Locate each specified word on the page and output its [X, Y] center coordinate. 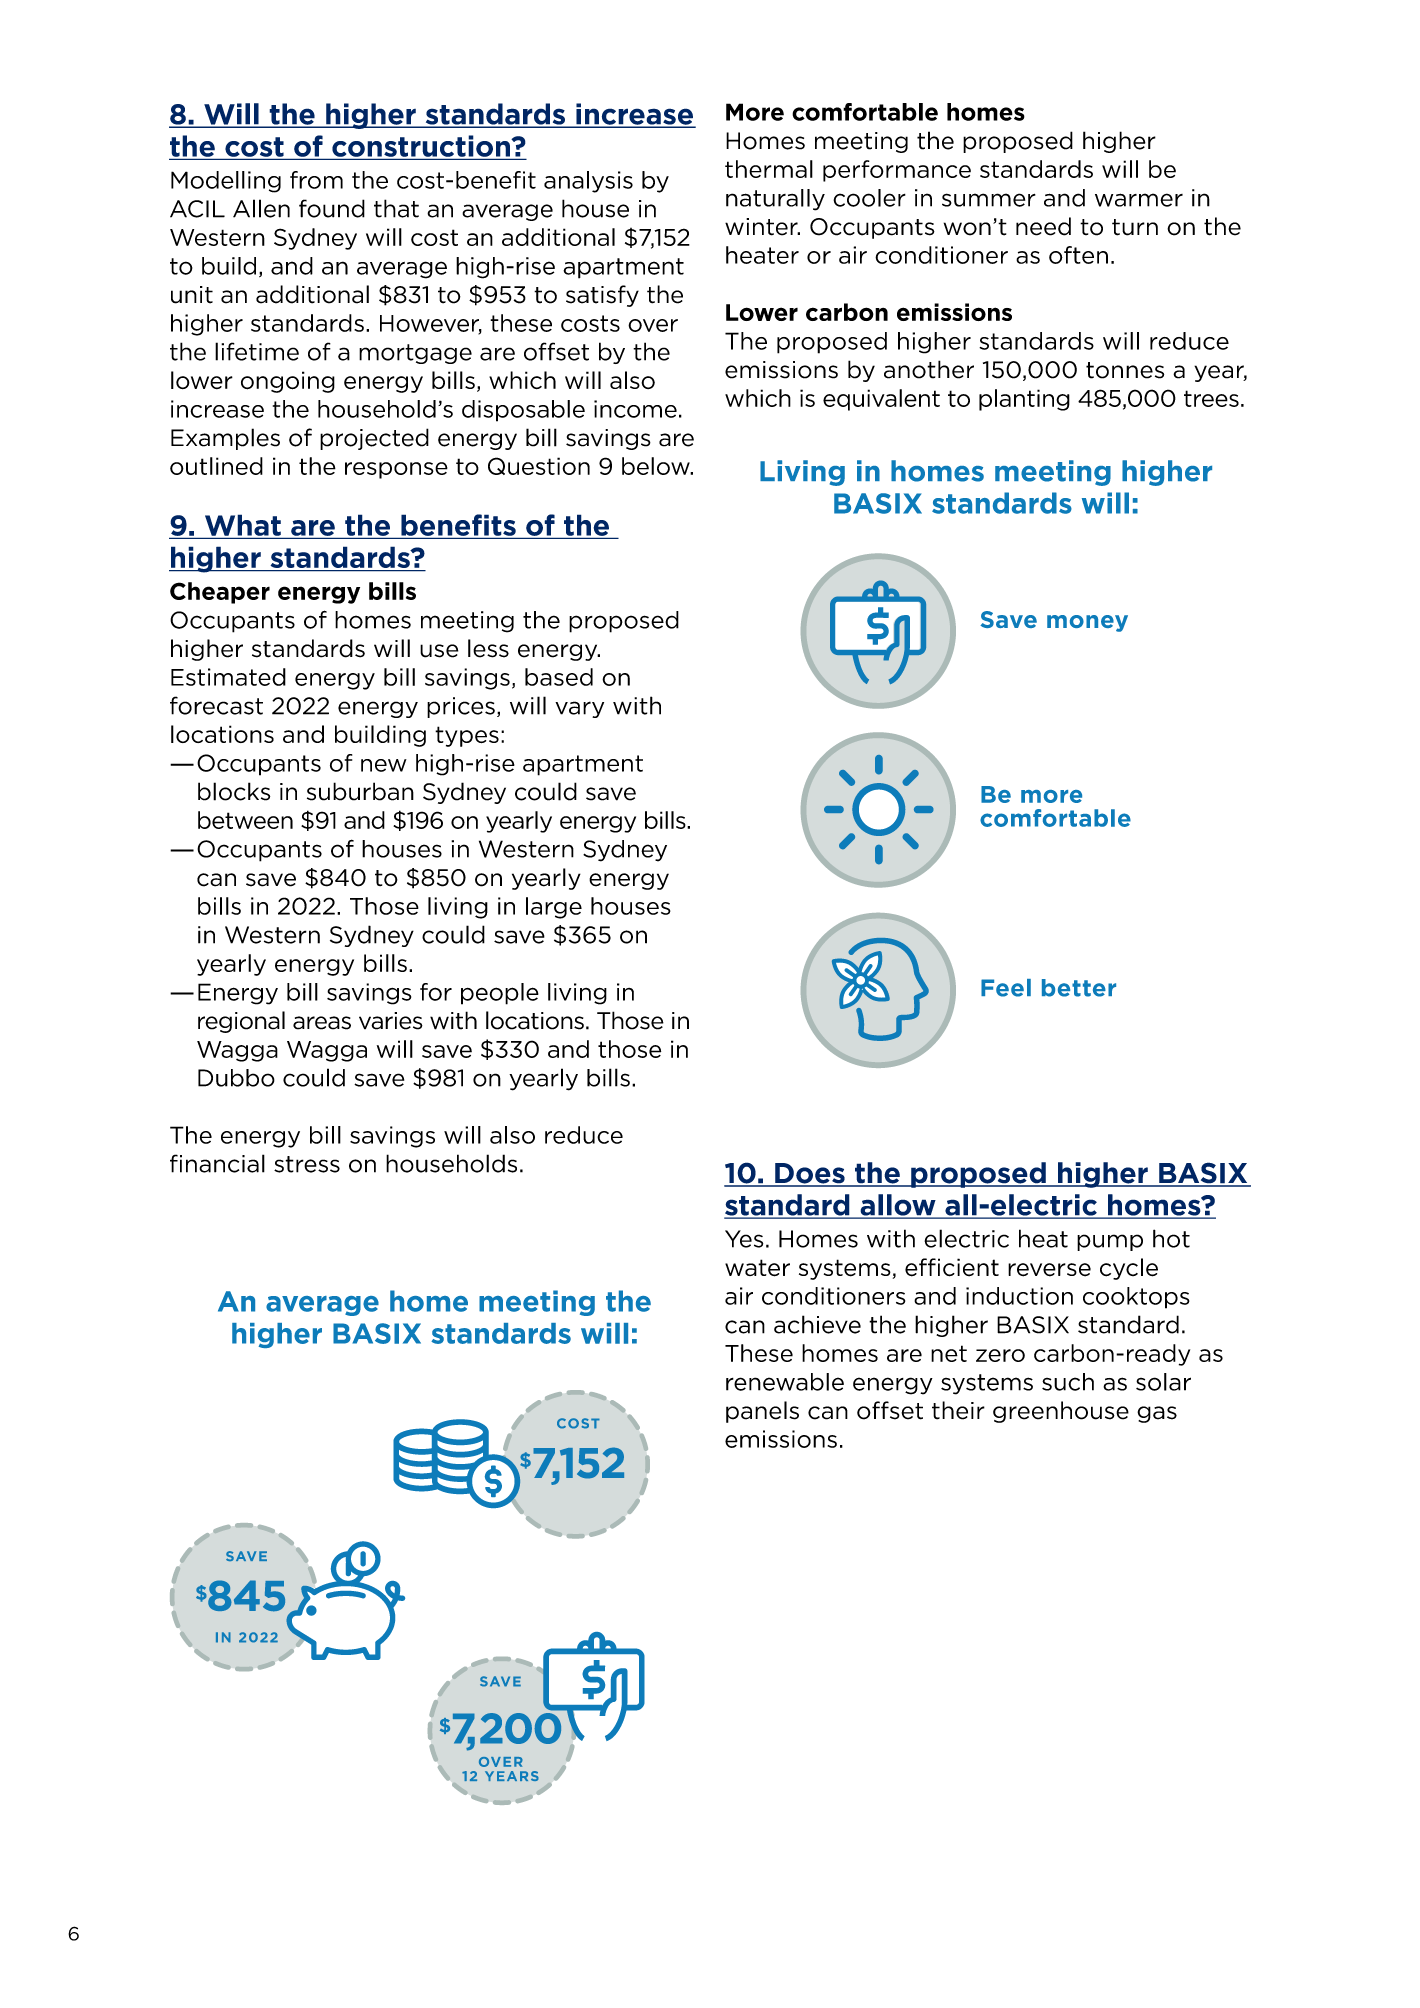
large [554, 908]
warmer [1139, 200]
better [1079, 988]
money [1087, 623]
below [657, 466]
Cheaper [220, 593]
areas [322, 1023]
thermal [769, 169]
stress [307, 1164]
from [316, 180]
